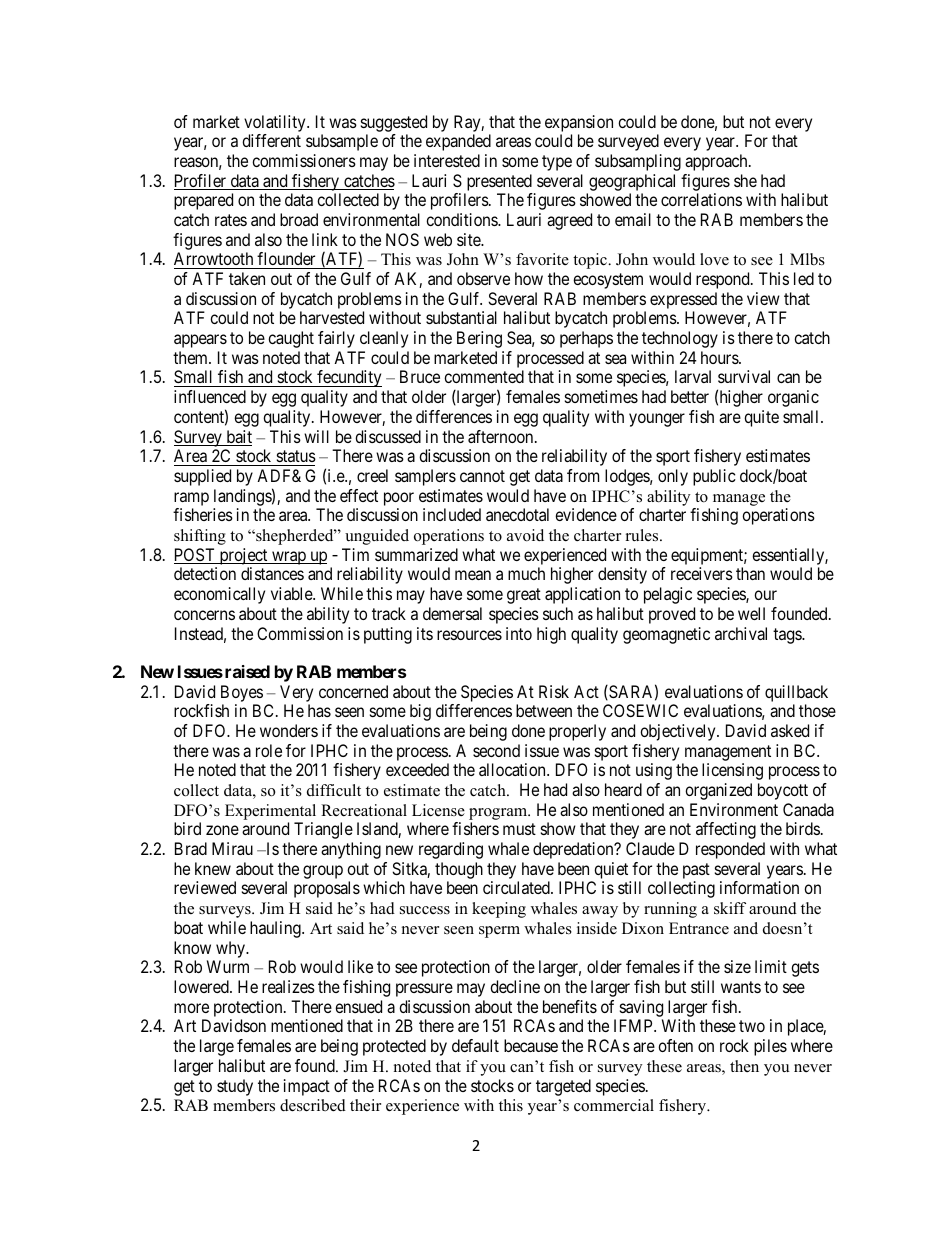  Describe the element at coordinates (499, 182) in the screenshot. I see `presented` at that location.
